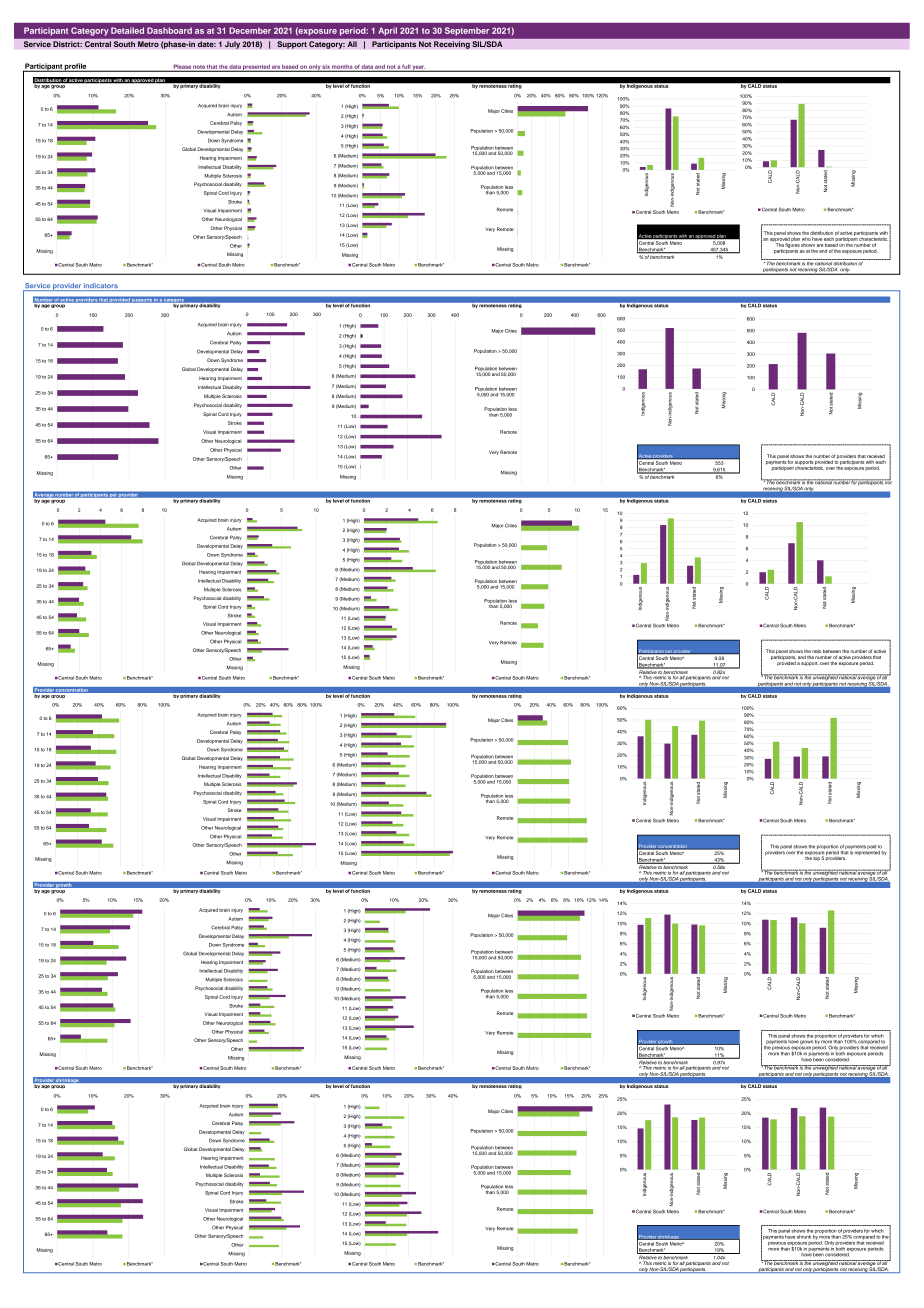 The height and width of the screenshot is (1308, 924). Describe the element at coordinates (199, 68) in the screenshot. I see `note` at that location.
